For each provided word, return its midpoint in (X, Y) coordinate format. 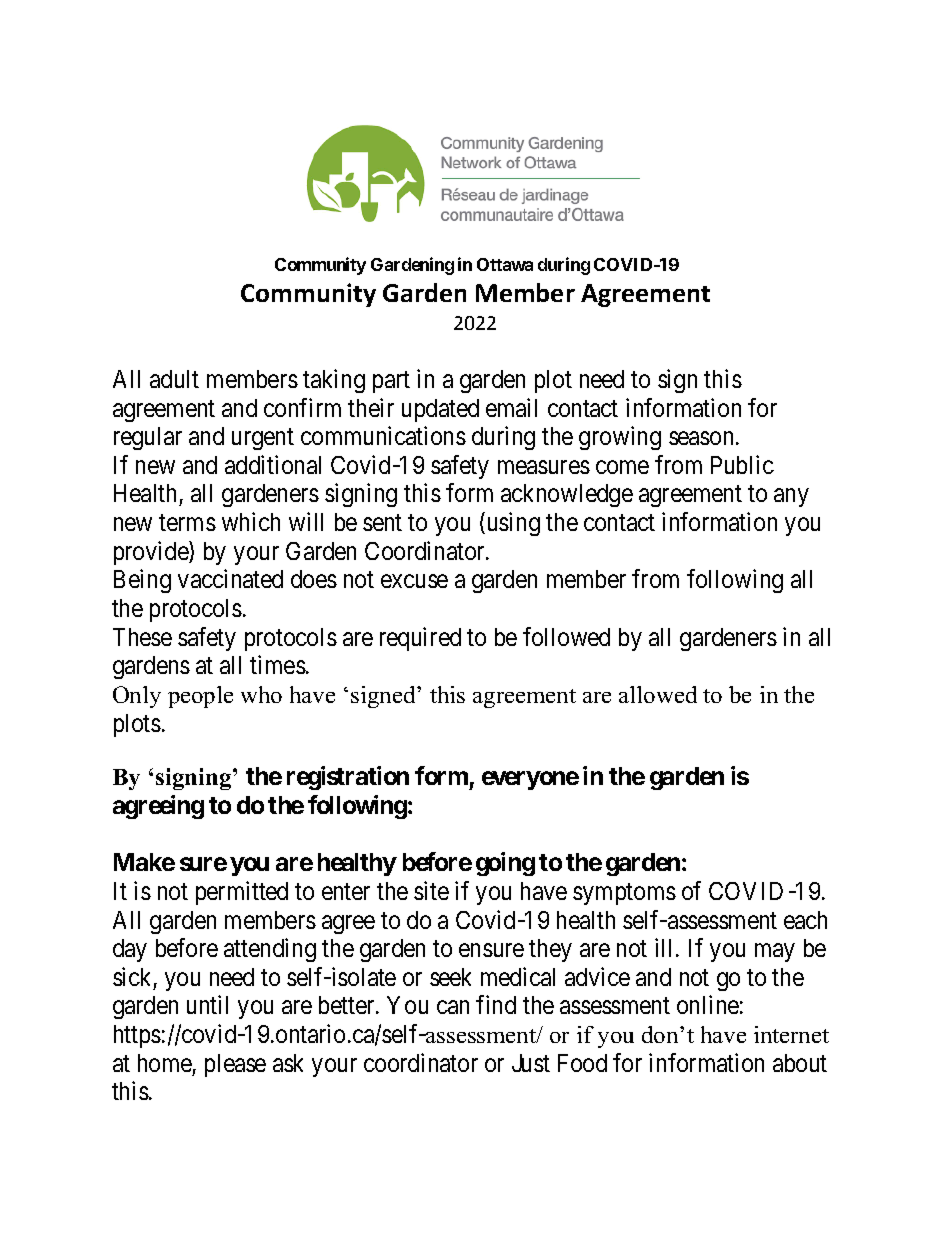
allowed (658, 694)
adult (174, 379)
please (235, 1065)
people (200, 697)
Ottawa (505, 264)
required (420, 639)
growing (620, 438)
